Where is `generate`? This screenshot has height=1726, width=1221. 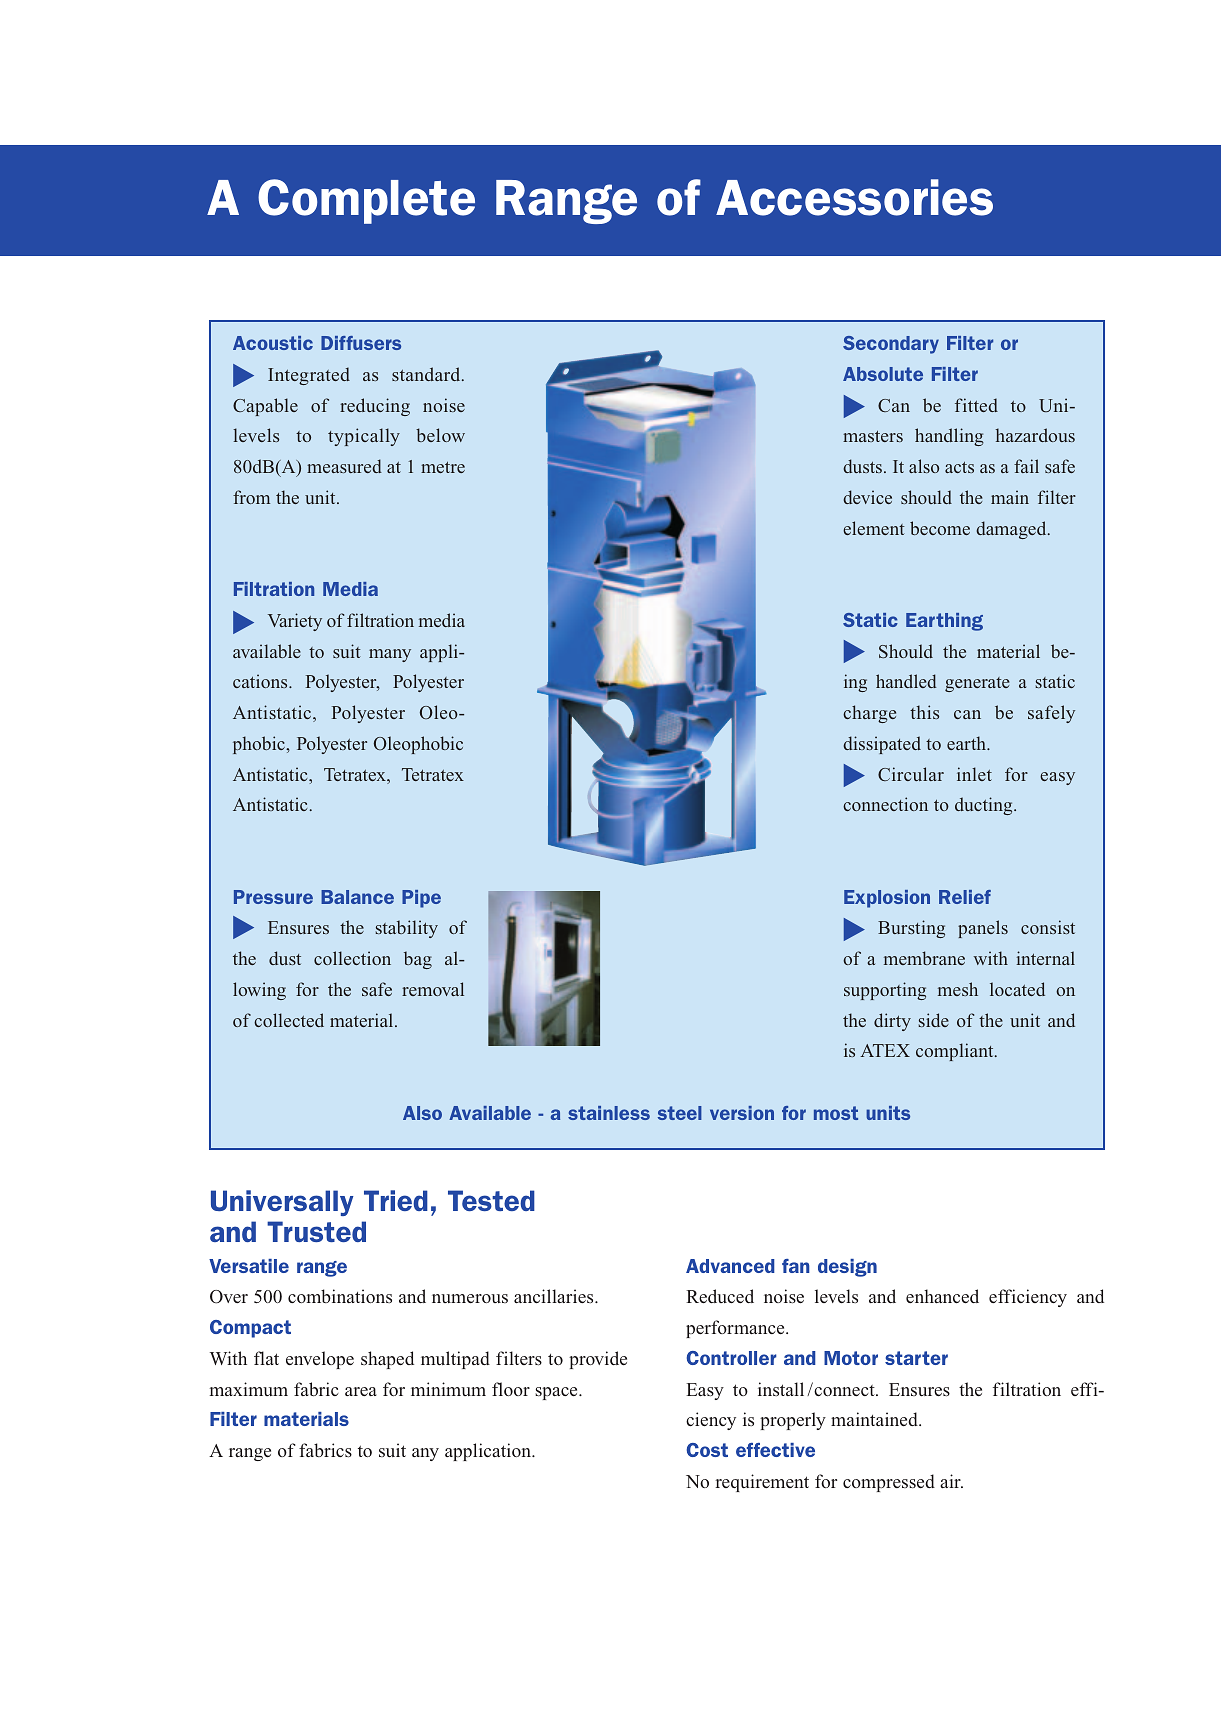
generate is located at coordinates (977, 684).
